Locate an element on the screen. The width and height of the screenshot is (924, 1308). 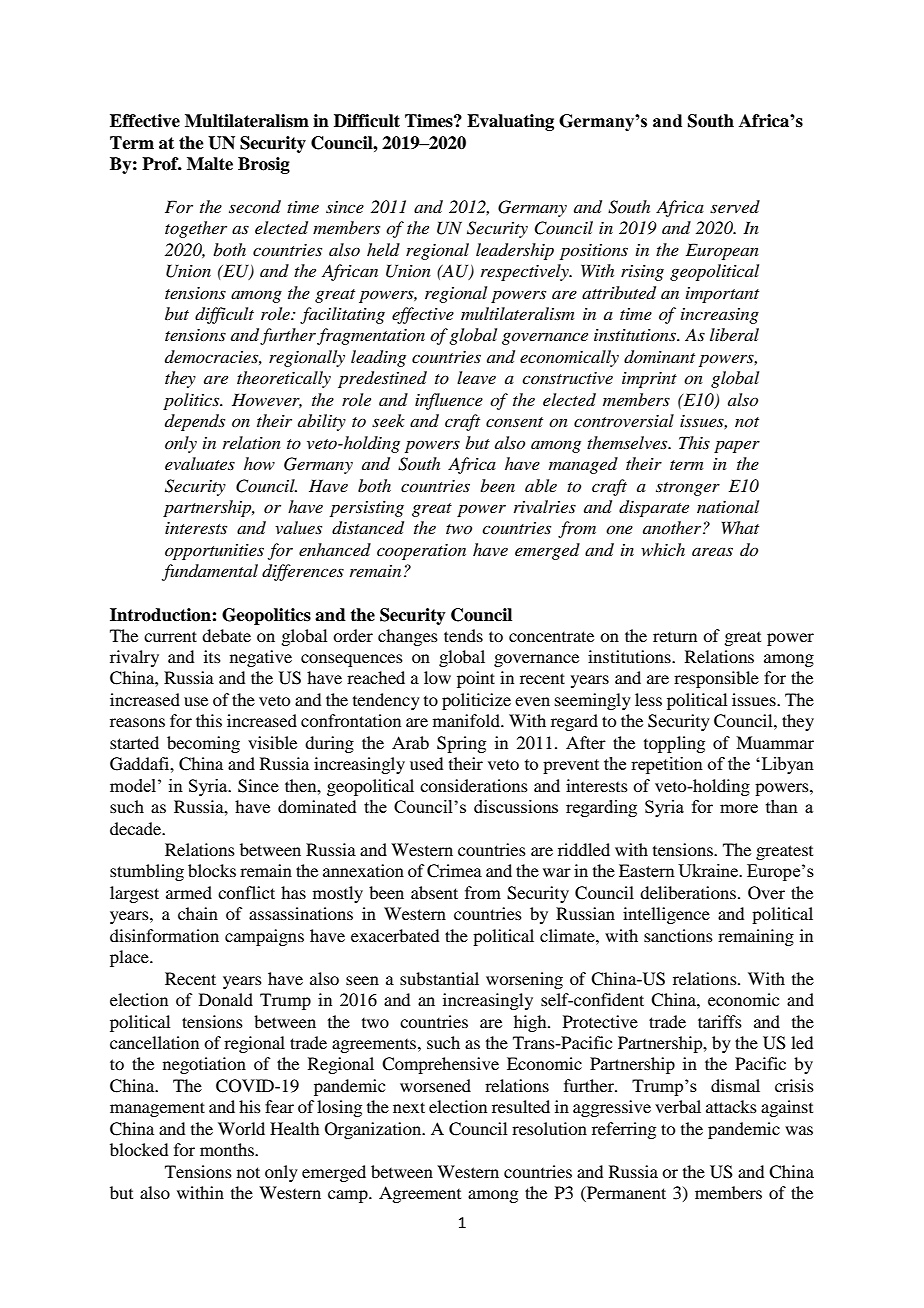
worsened is located at coordinates (435, 1085).
